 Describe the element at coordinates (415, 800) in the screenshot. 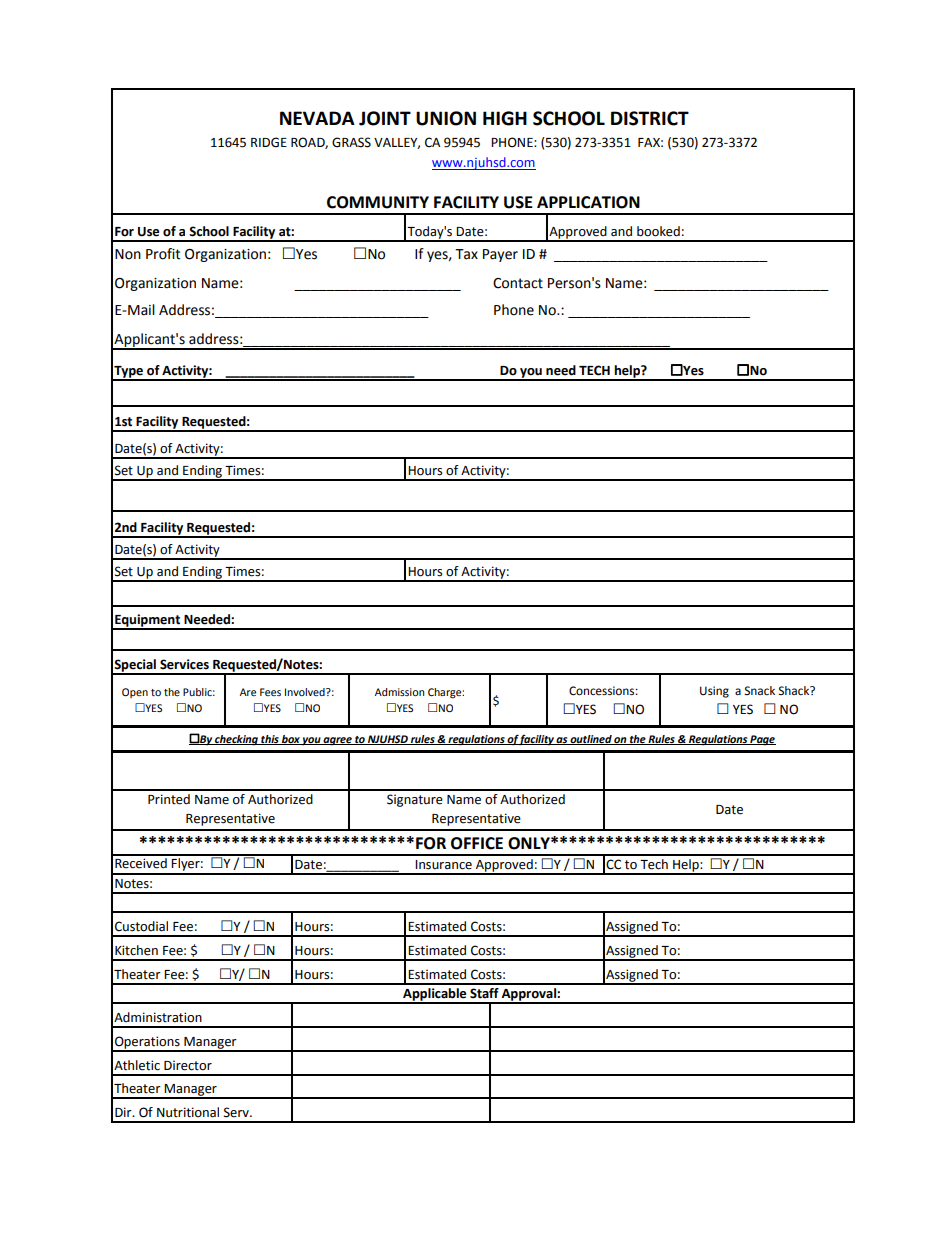

I see `Signature` at that location.
